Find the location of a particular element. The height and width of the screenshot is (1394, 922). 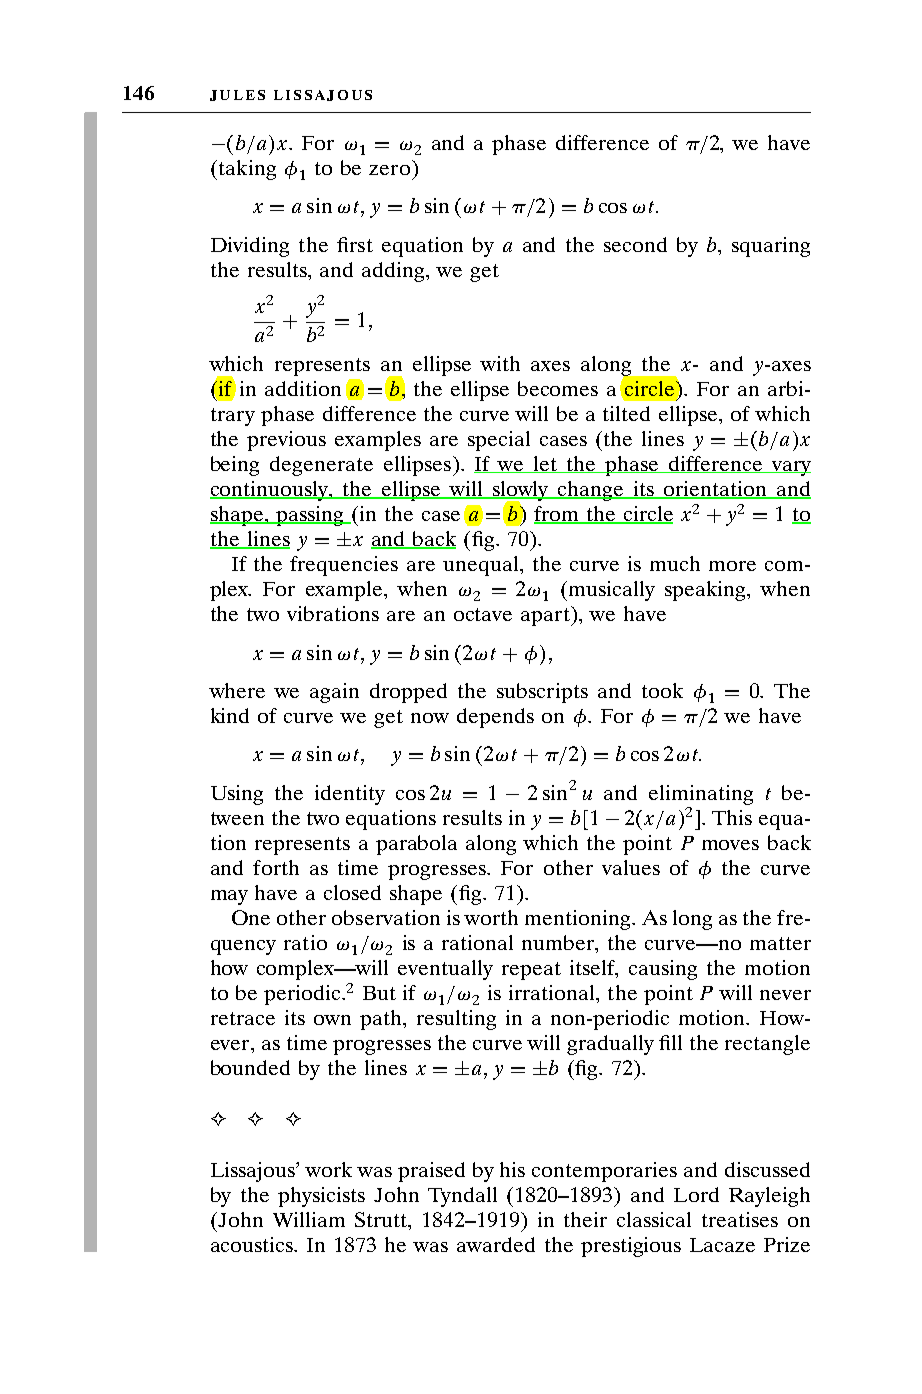

taking is located at coordinates (246, 170).
